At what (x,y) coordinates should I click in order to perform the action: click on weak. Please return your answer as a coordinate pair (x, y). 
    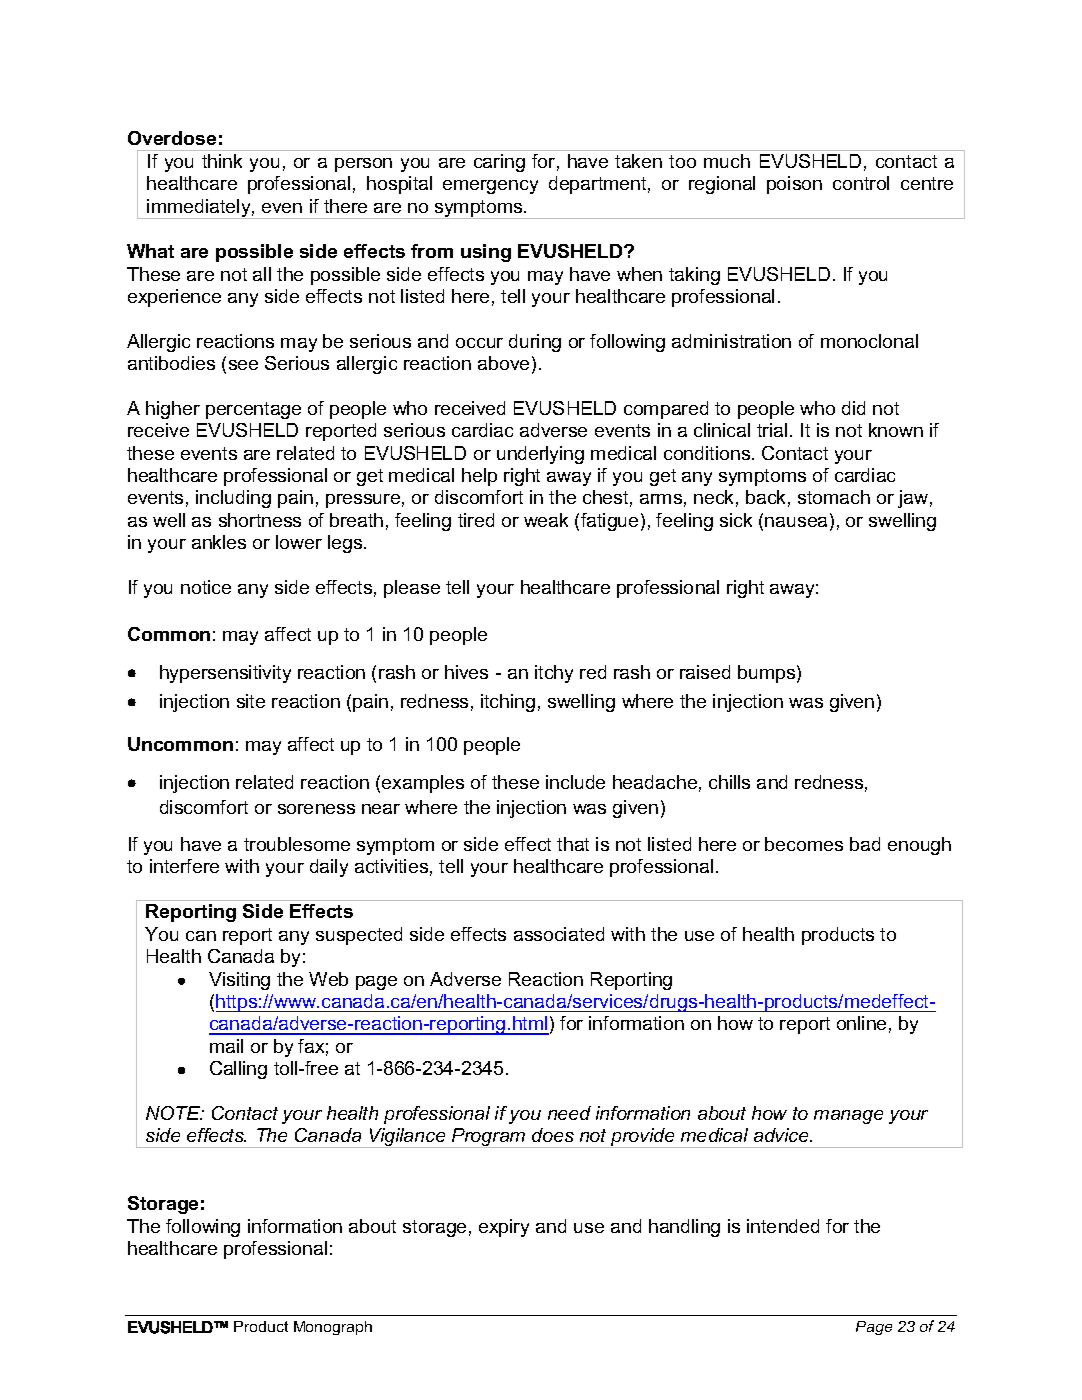
    Looking at the image, I should click on (546, 520).
